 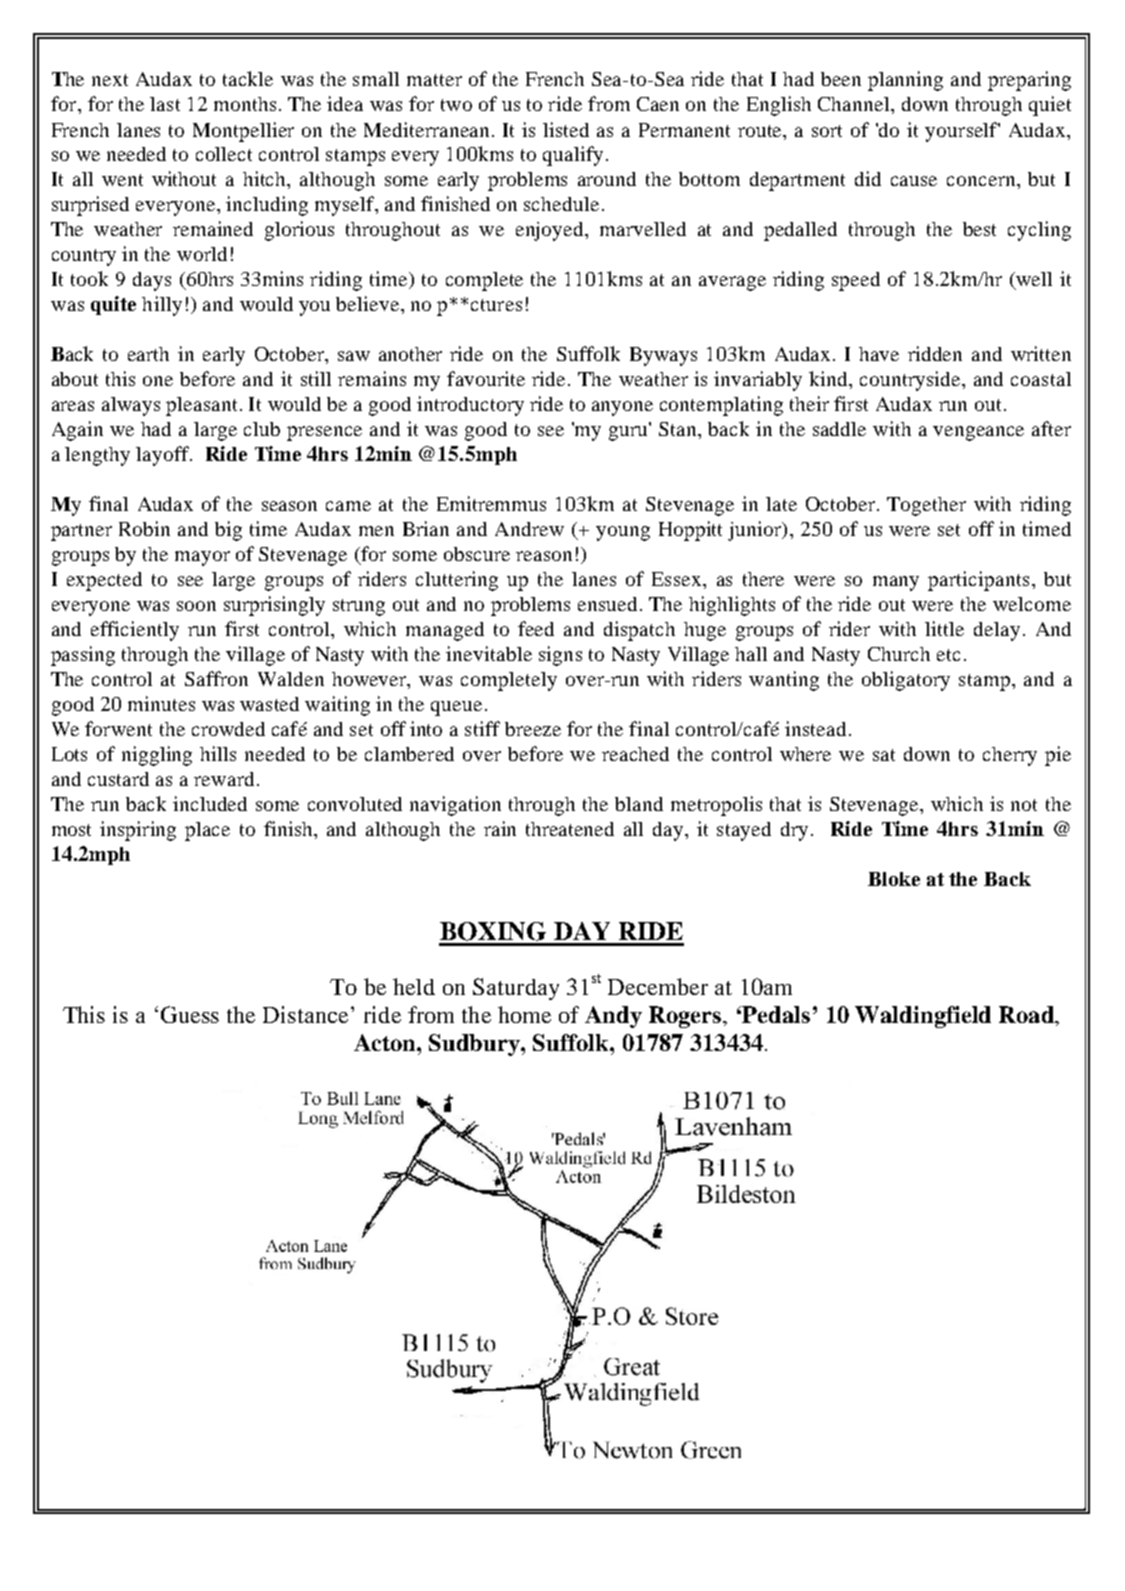 What do you see at coordinates (1027, 1014) in the screenshot?
I see `Road` at bounding box center [1027, 1014].
